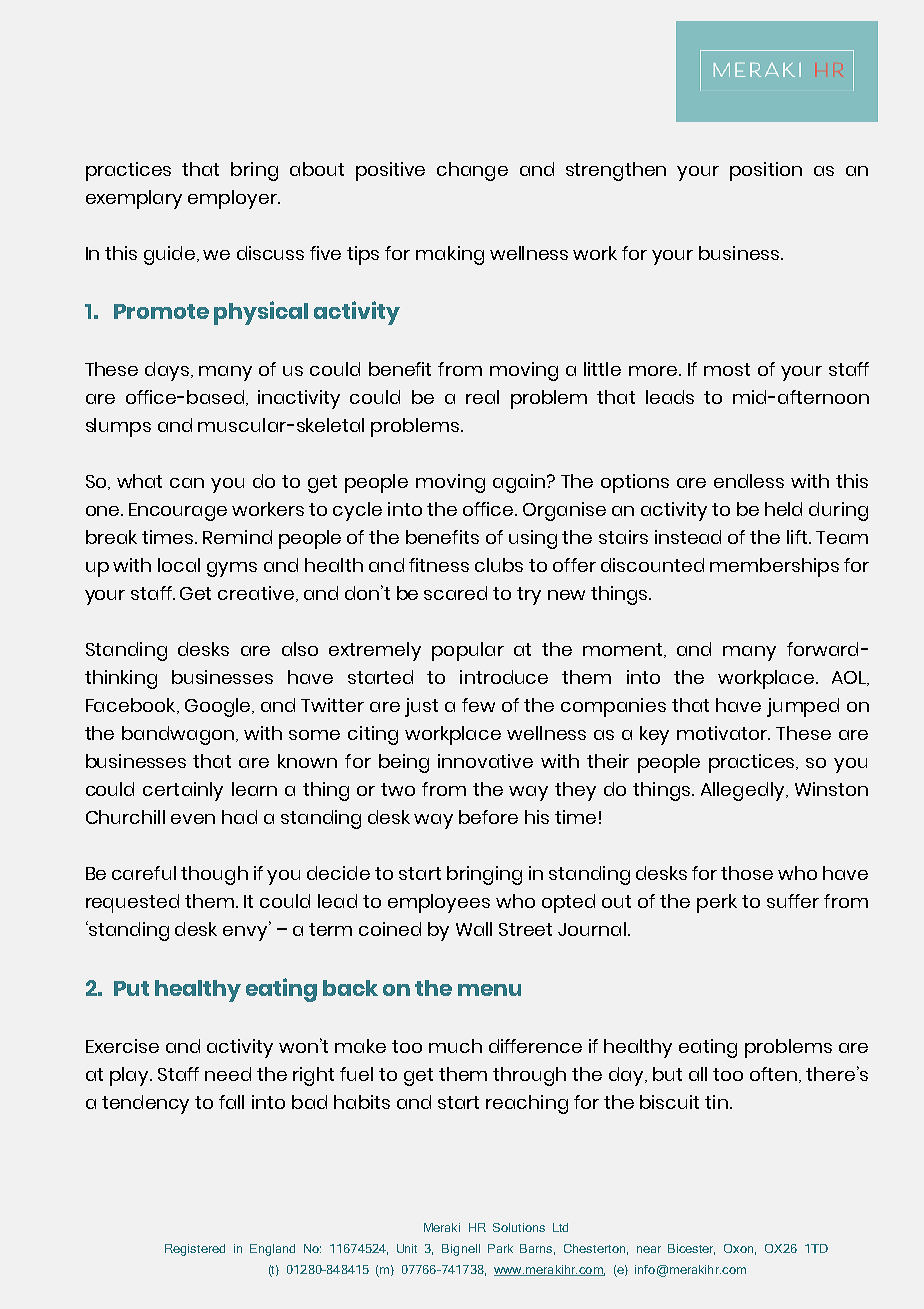  What do you see at coordinates (187, 483) in the image?
I see `can` at bounding box center [187, 483].
